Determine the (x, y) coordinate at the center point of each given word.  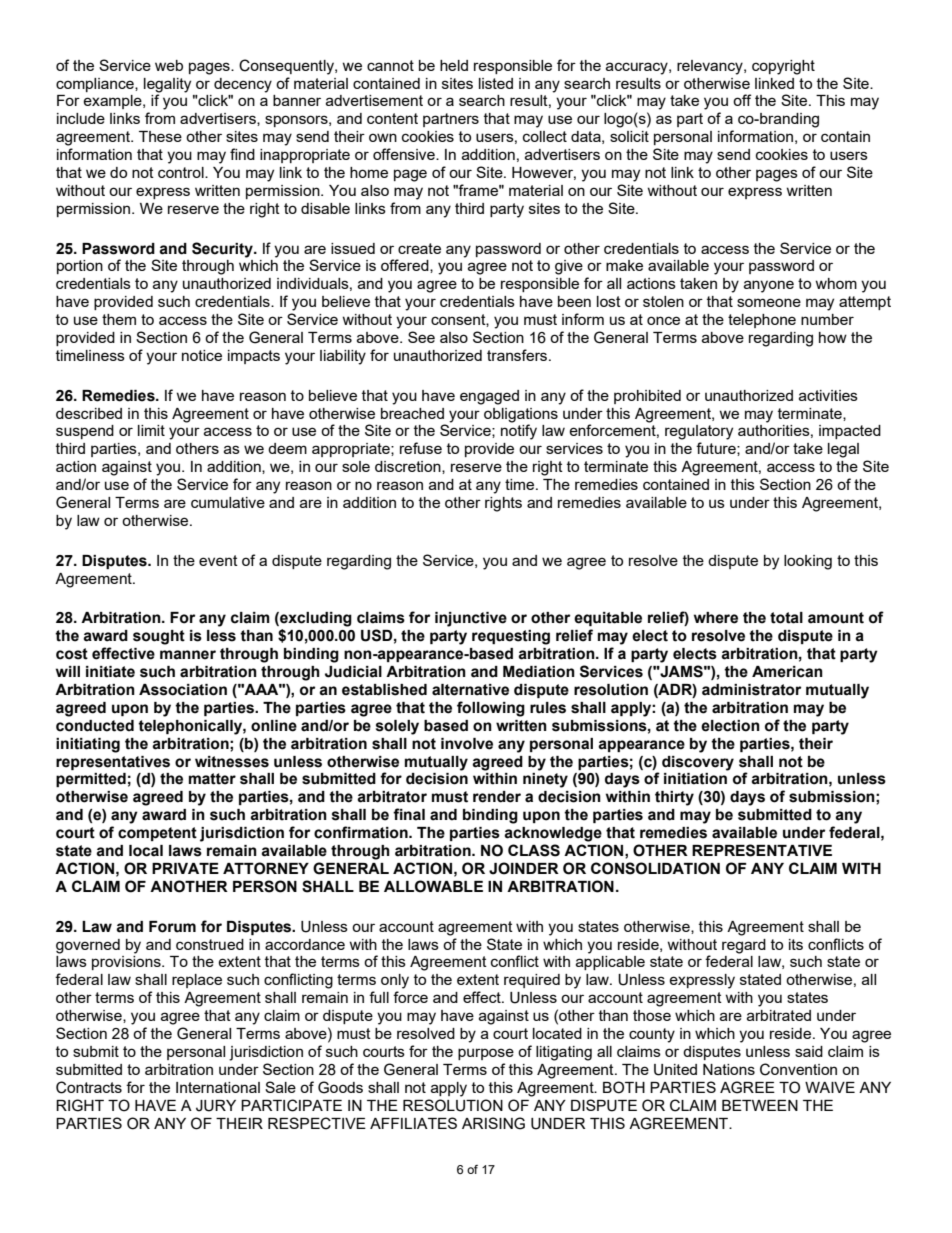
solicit (629, 136)
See (421, 337)
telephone (762, 321)
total (786, 618)
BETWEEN (760, 1105)
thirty (674, 798)
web (169, 65)
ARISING (493, 1123)
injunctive (471, 619)
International (218, 1087)
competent (157, 834)
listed (496, 83)
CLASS (534, 850)
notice (202, 355)
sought (159, 637)
